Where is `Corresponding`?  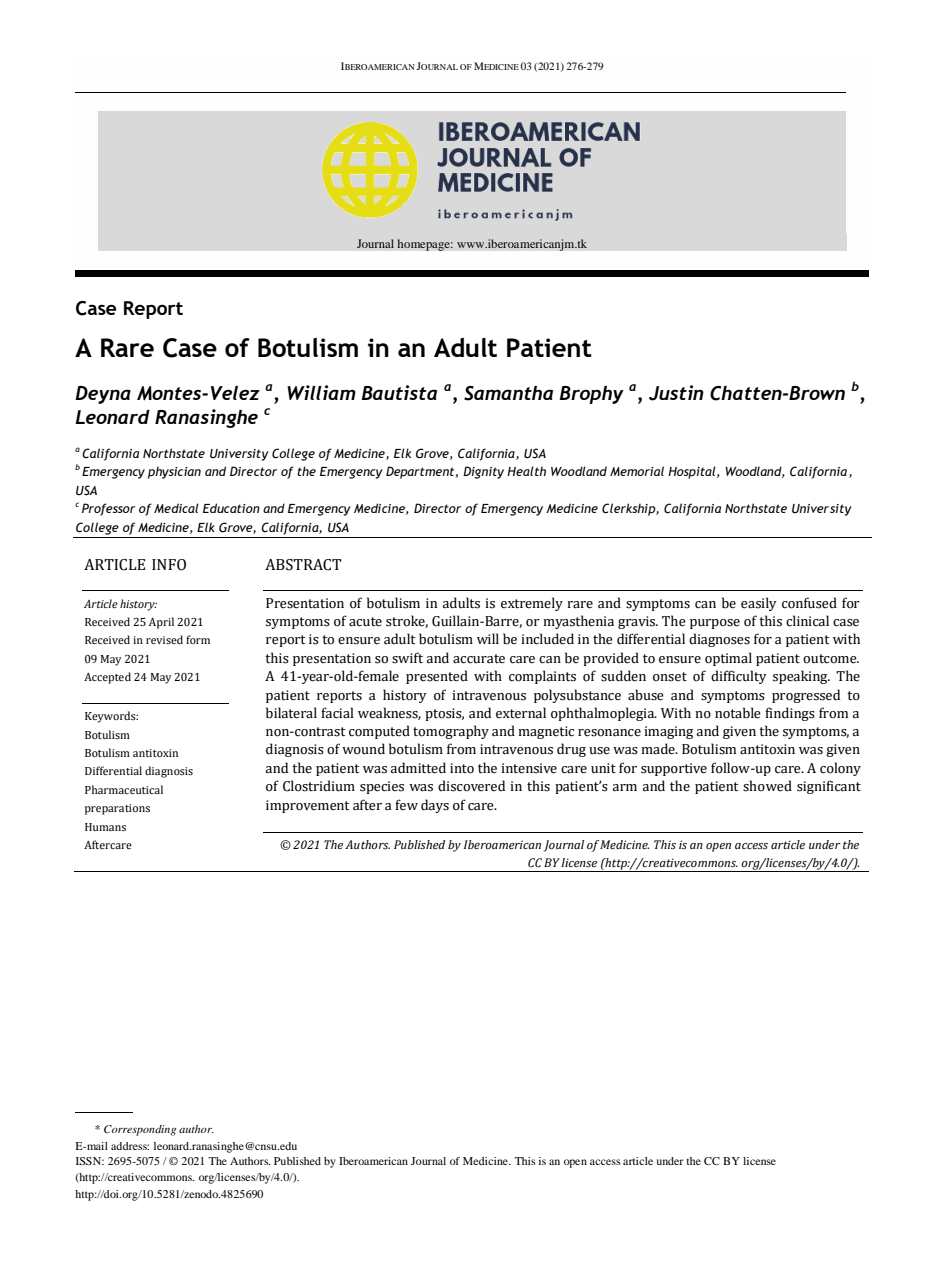
Corresponding is located at coordinates (140, 1130).
